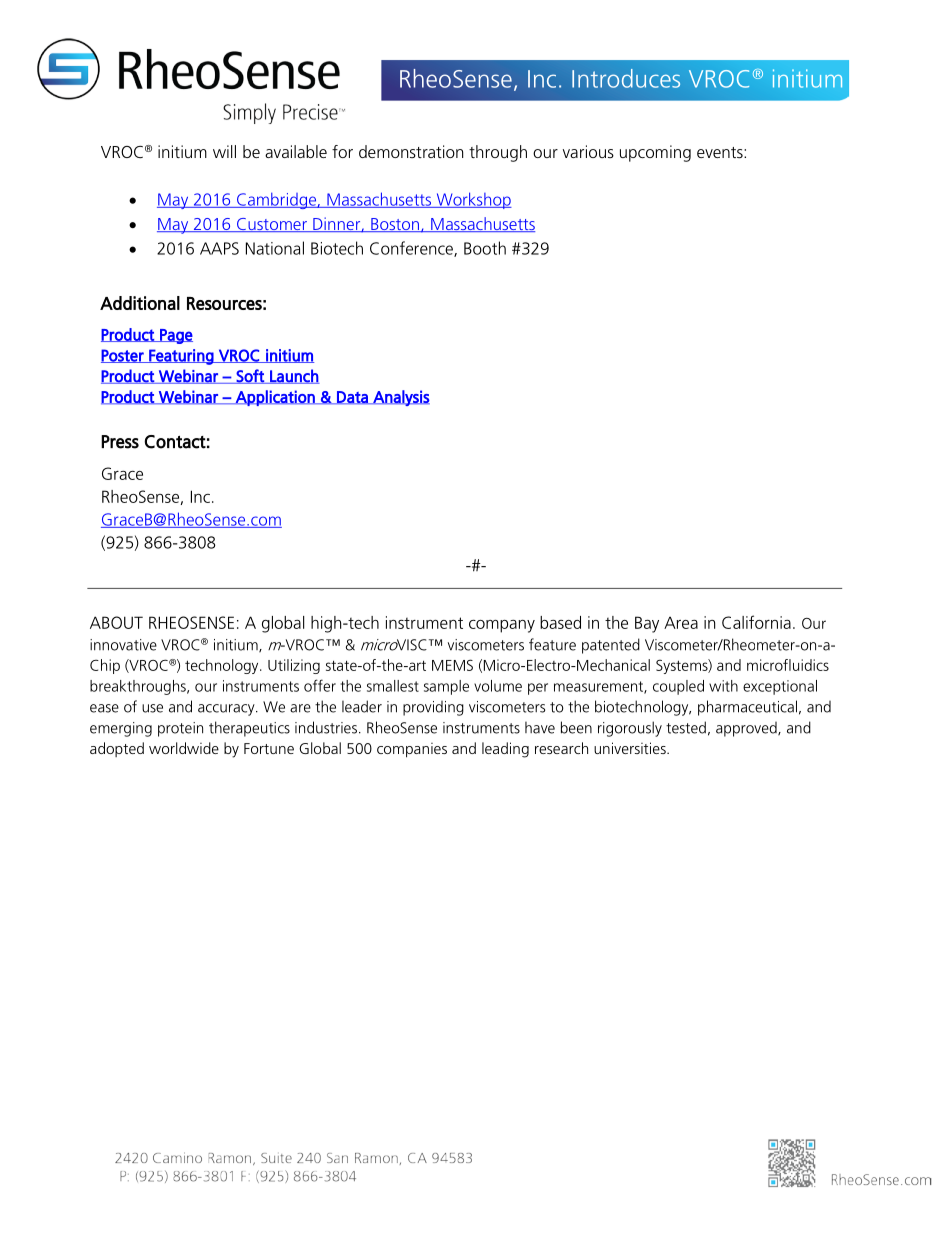 This document has width=952, height=1233. Describe the element at coordinates (502, 626) in the document. I see `company` at that location.
